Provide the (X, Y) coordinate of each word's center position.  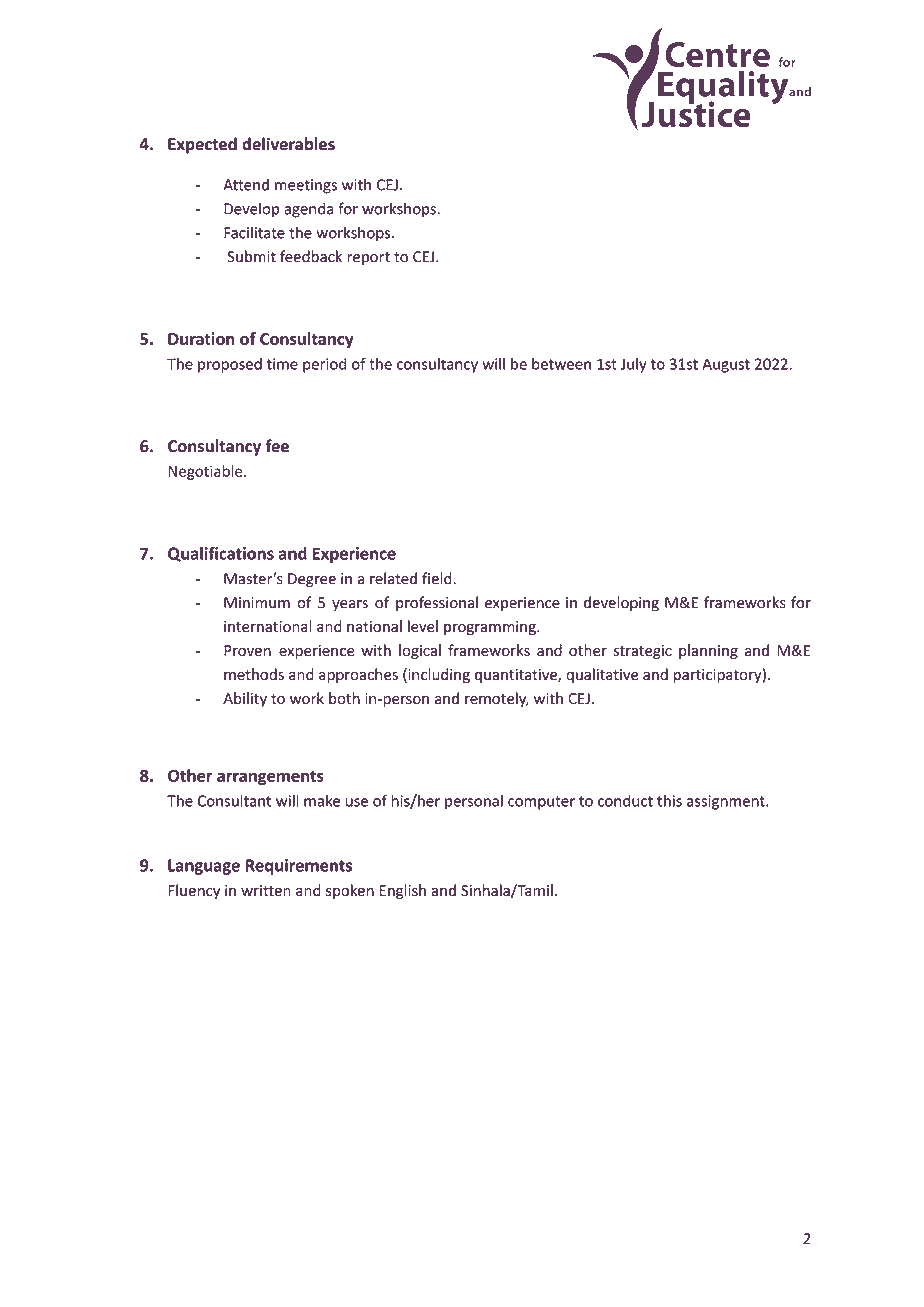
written (266, 891)
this (669, 800)
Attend (246, 184)
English (402, 891)
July (633, 365)
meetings (306, 186)
